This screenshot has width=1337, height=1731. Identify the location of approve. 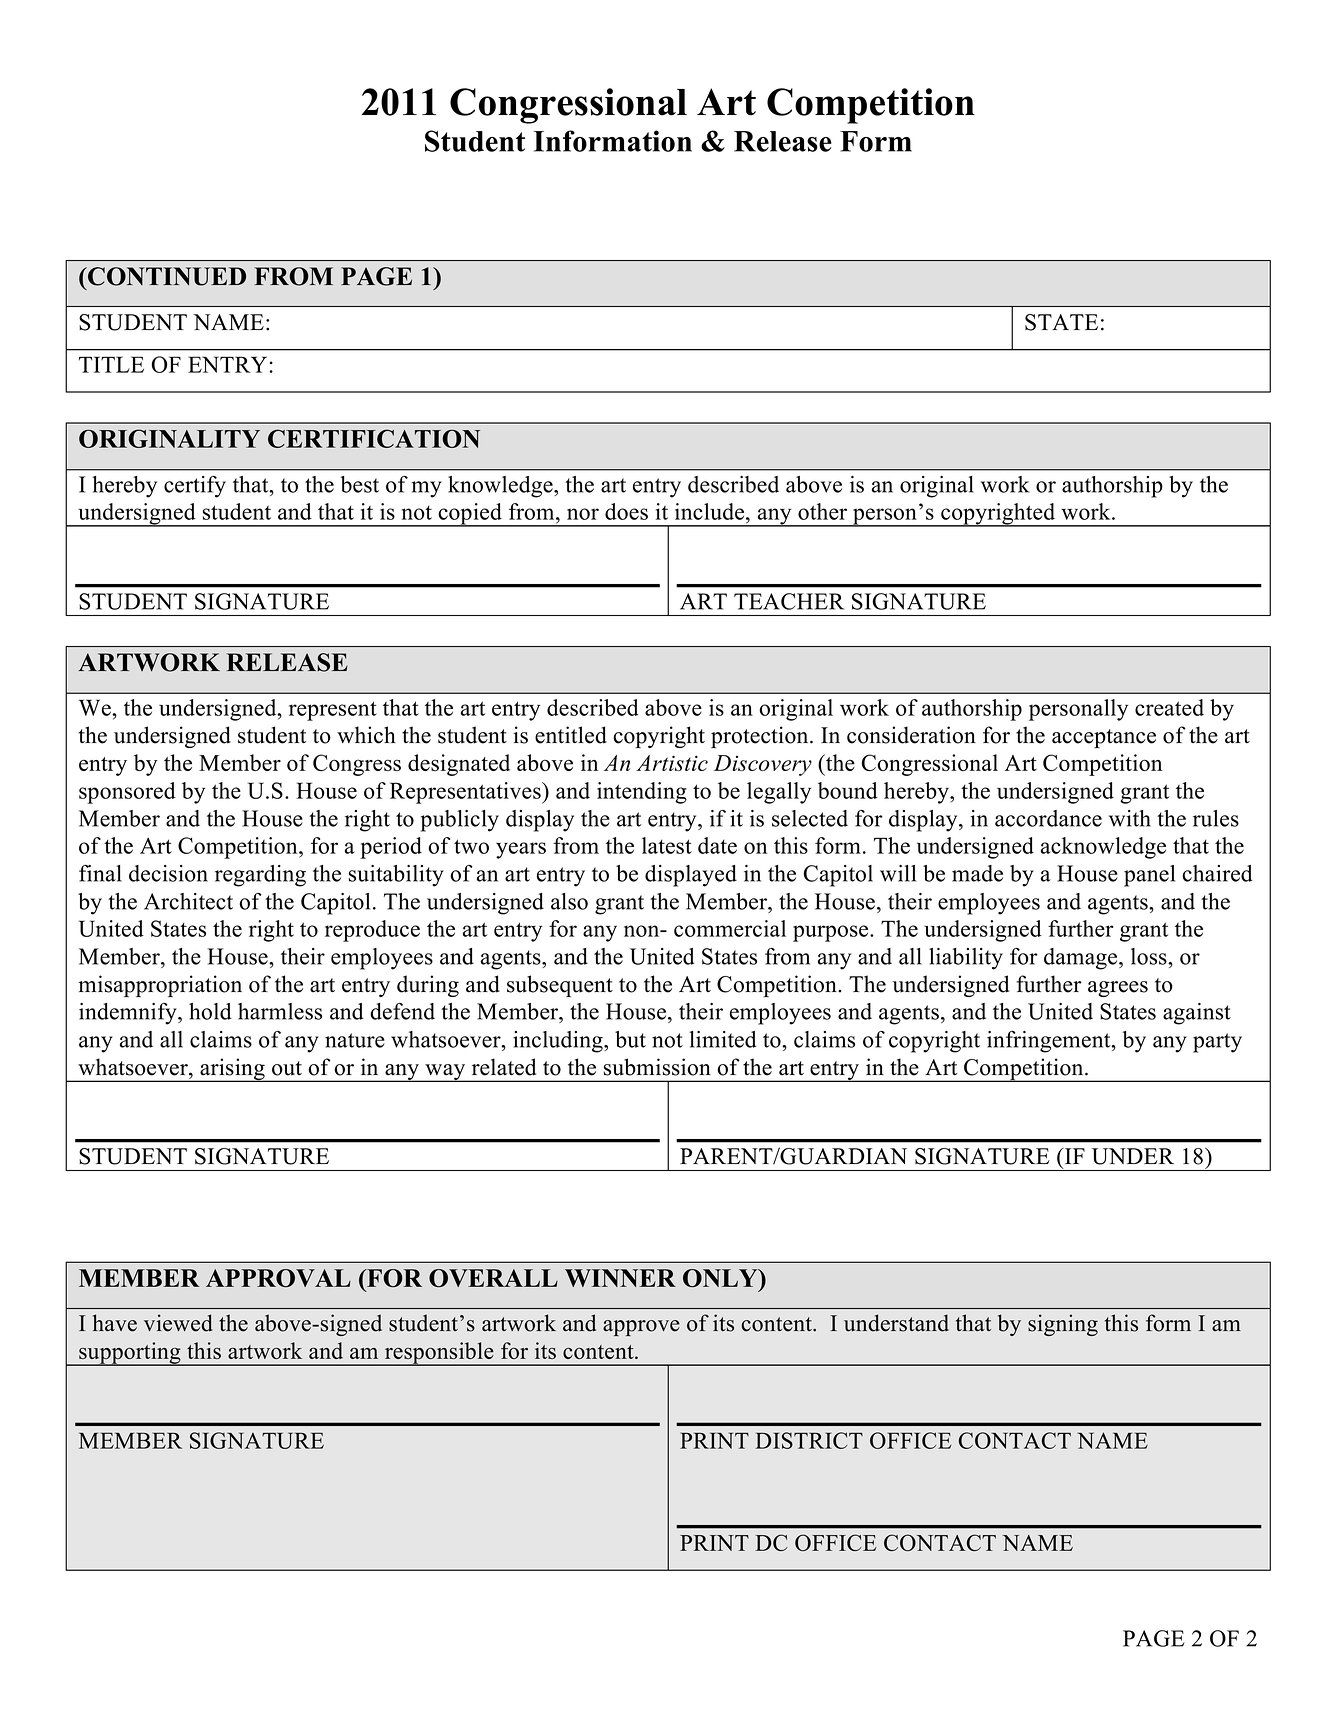
(641, 1328).
